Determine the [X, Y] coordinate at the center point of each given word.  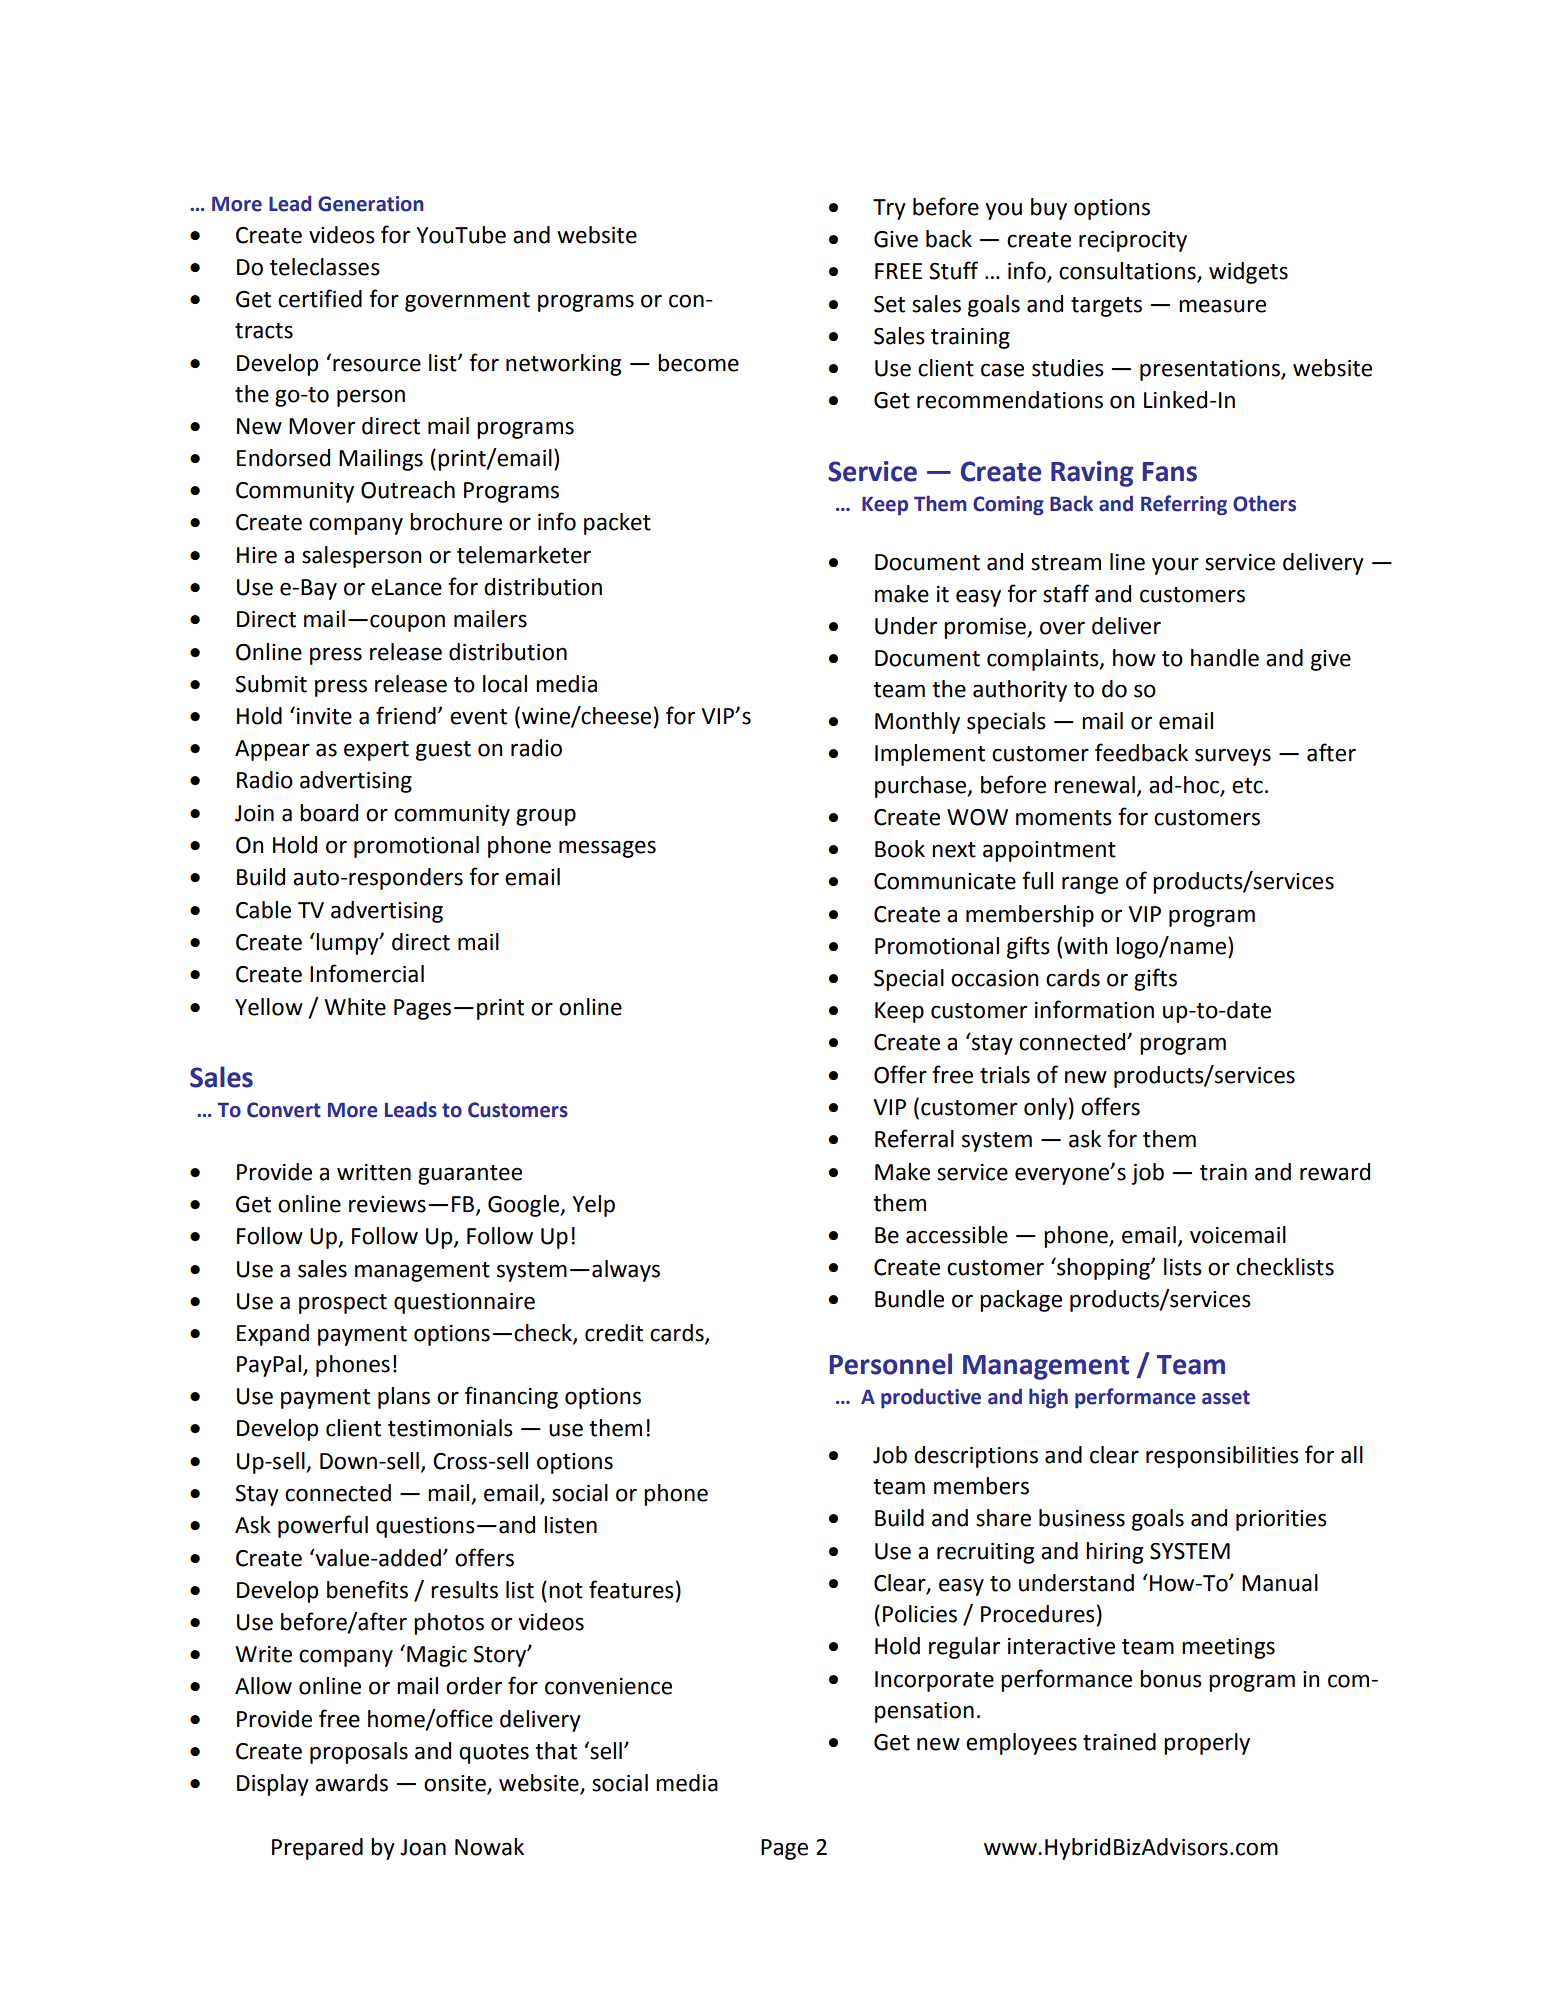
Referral [914, 1138]
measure [1222, 306]
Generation [371, 204]
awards [351, 1783]
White [355, 1007]
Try [889, 209]
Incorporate [934, 1681]
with [1085, 946]
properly [1207, 1744]
